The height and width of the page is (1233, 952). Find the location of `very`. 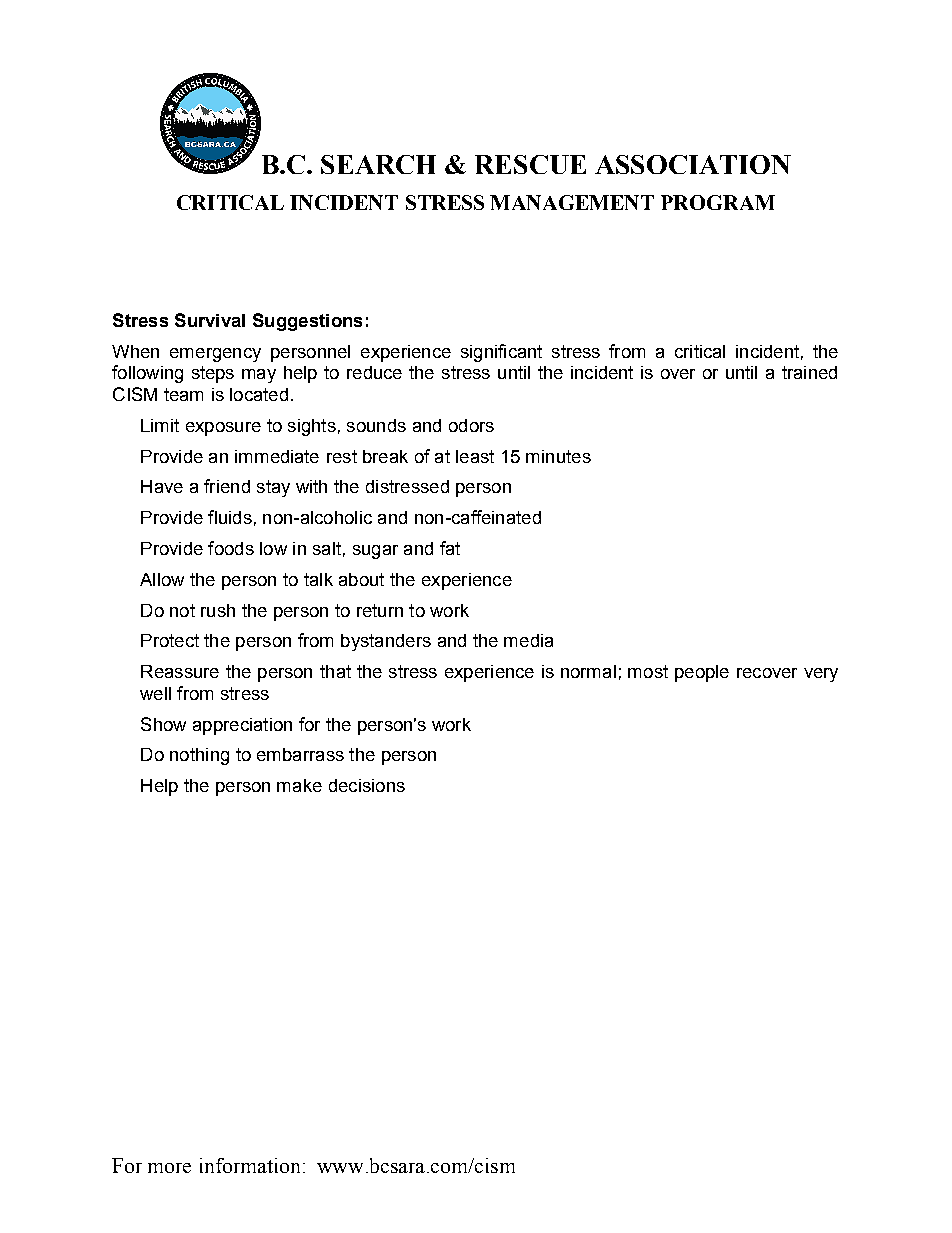

very is located at coordinates (821, 675).
